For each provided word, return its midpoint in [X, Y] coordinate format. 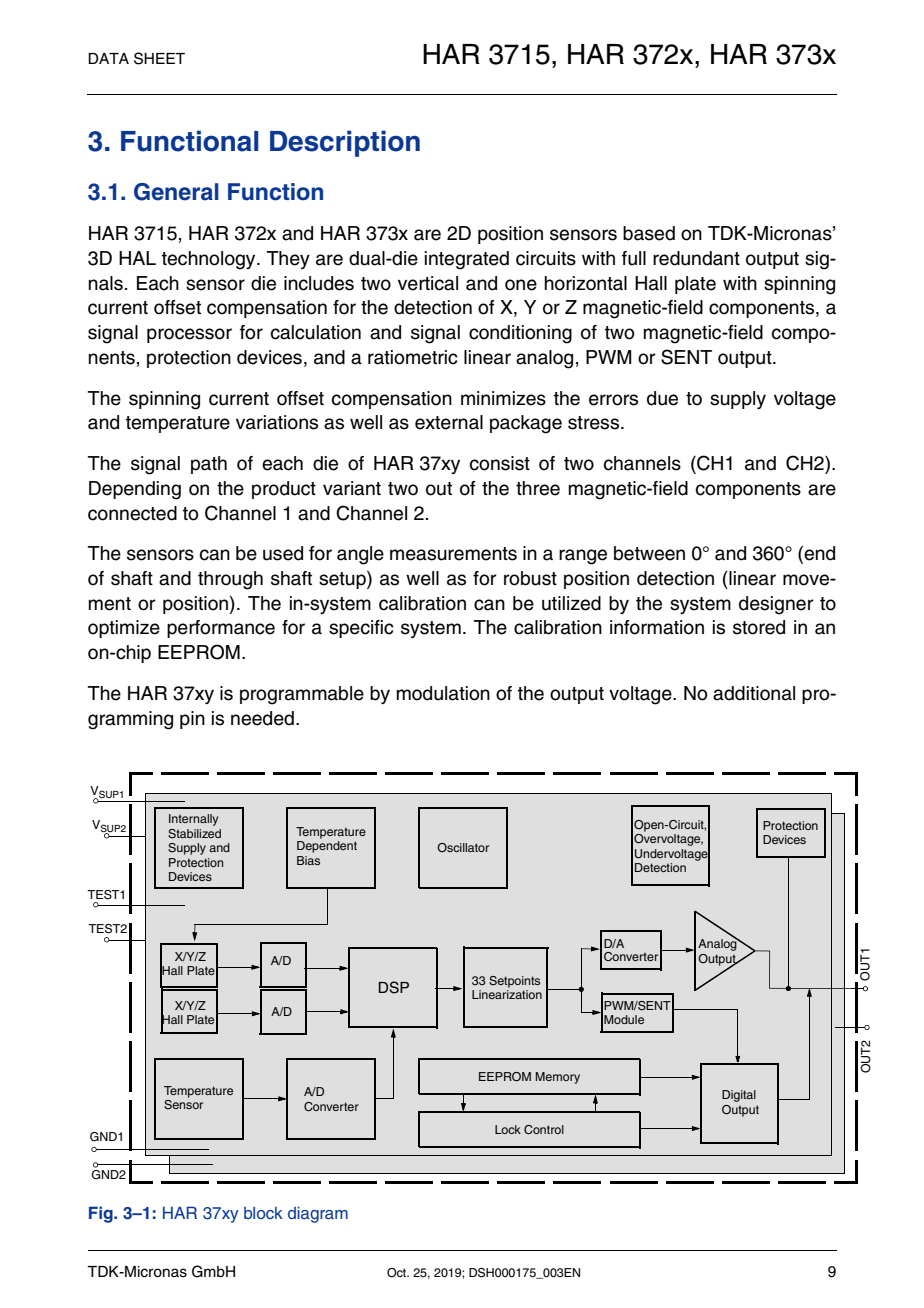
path [209, 465]
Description [345, 143]
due [662, 398]
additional [754, 693]
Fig [102, 1214]
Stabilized [194, 834]
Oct [398, 1273]
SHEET [159, 58]
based [649, 233]
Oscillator [463, 847]
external [449, 422]
